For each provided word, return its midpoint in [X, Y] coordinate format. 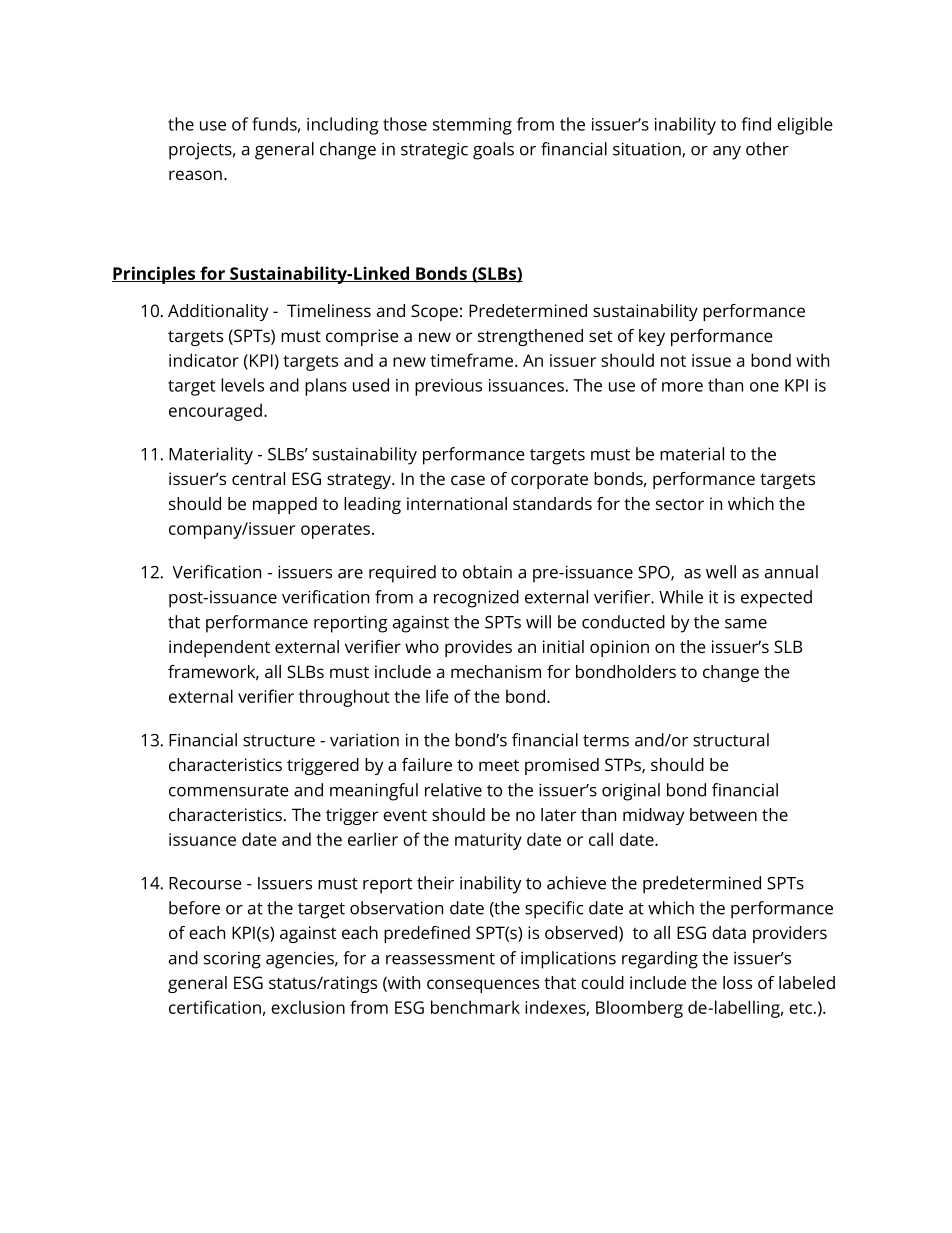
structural [731, 740]
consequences [483, 986]
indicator [204, 360]
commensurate [229, 791]
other [767, 149]
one [764, 387]
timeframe [471, 360]
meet [499, 765]
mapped [285, 505]
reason [195, 175]
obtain [487, 572]
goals [493, 151]
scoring [232, 960]
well [721, 572]
